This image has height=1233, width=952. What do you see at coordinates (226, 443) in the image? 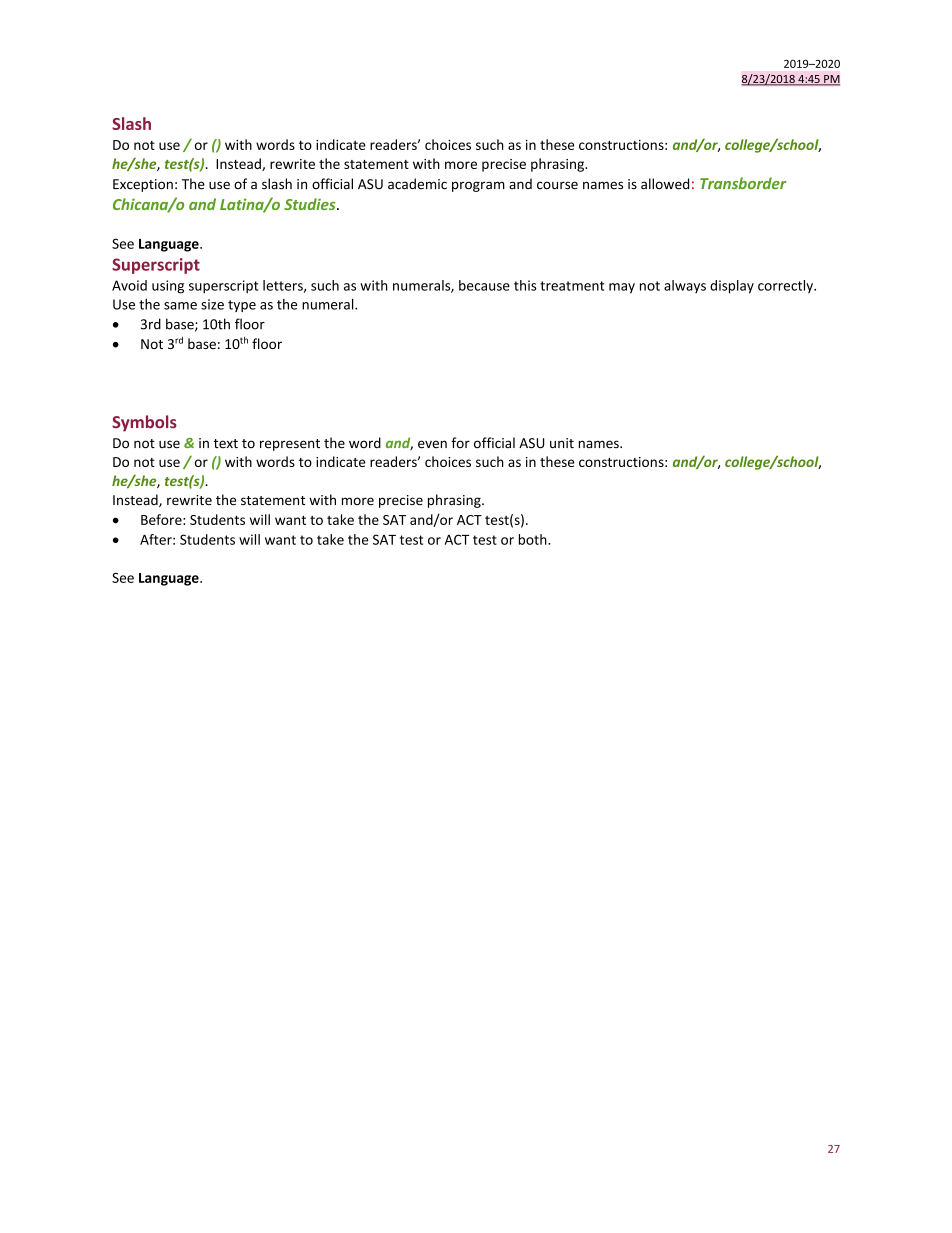
I see `text` at bounding box center [226, 443].
